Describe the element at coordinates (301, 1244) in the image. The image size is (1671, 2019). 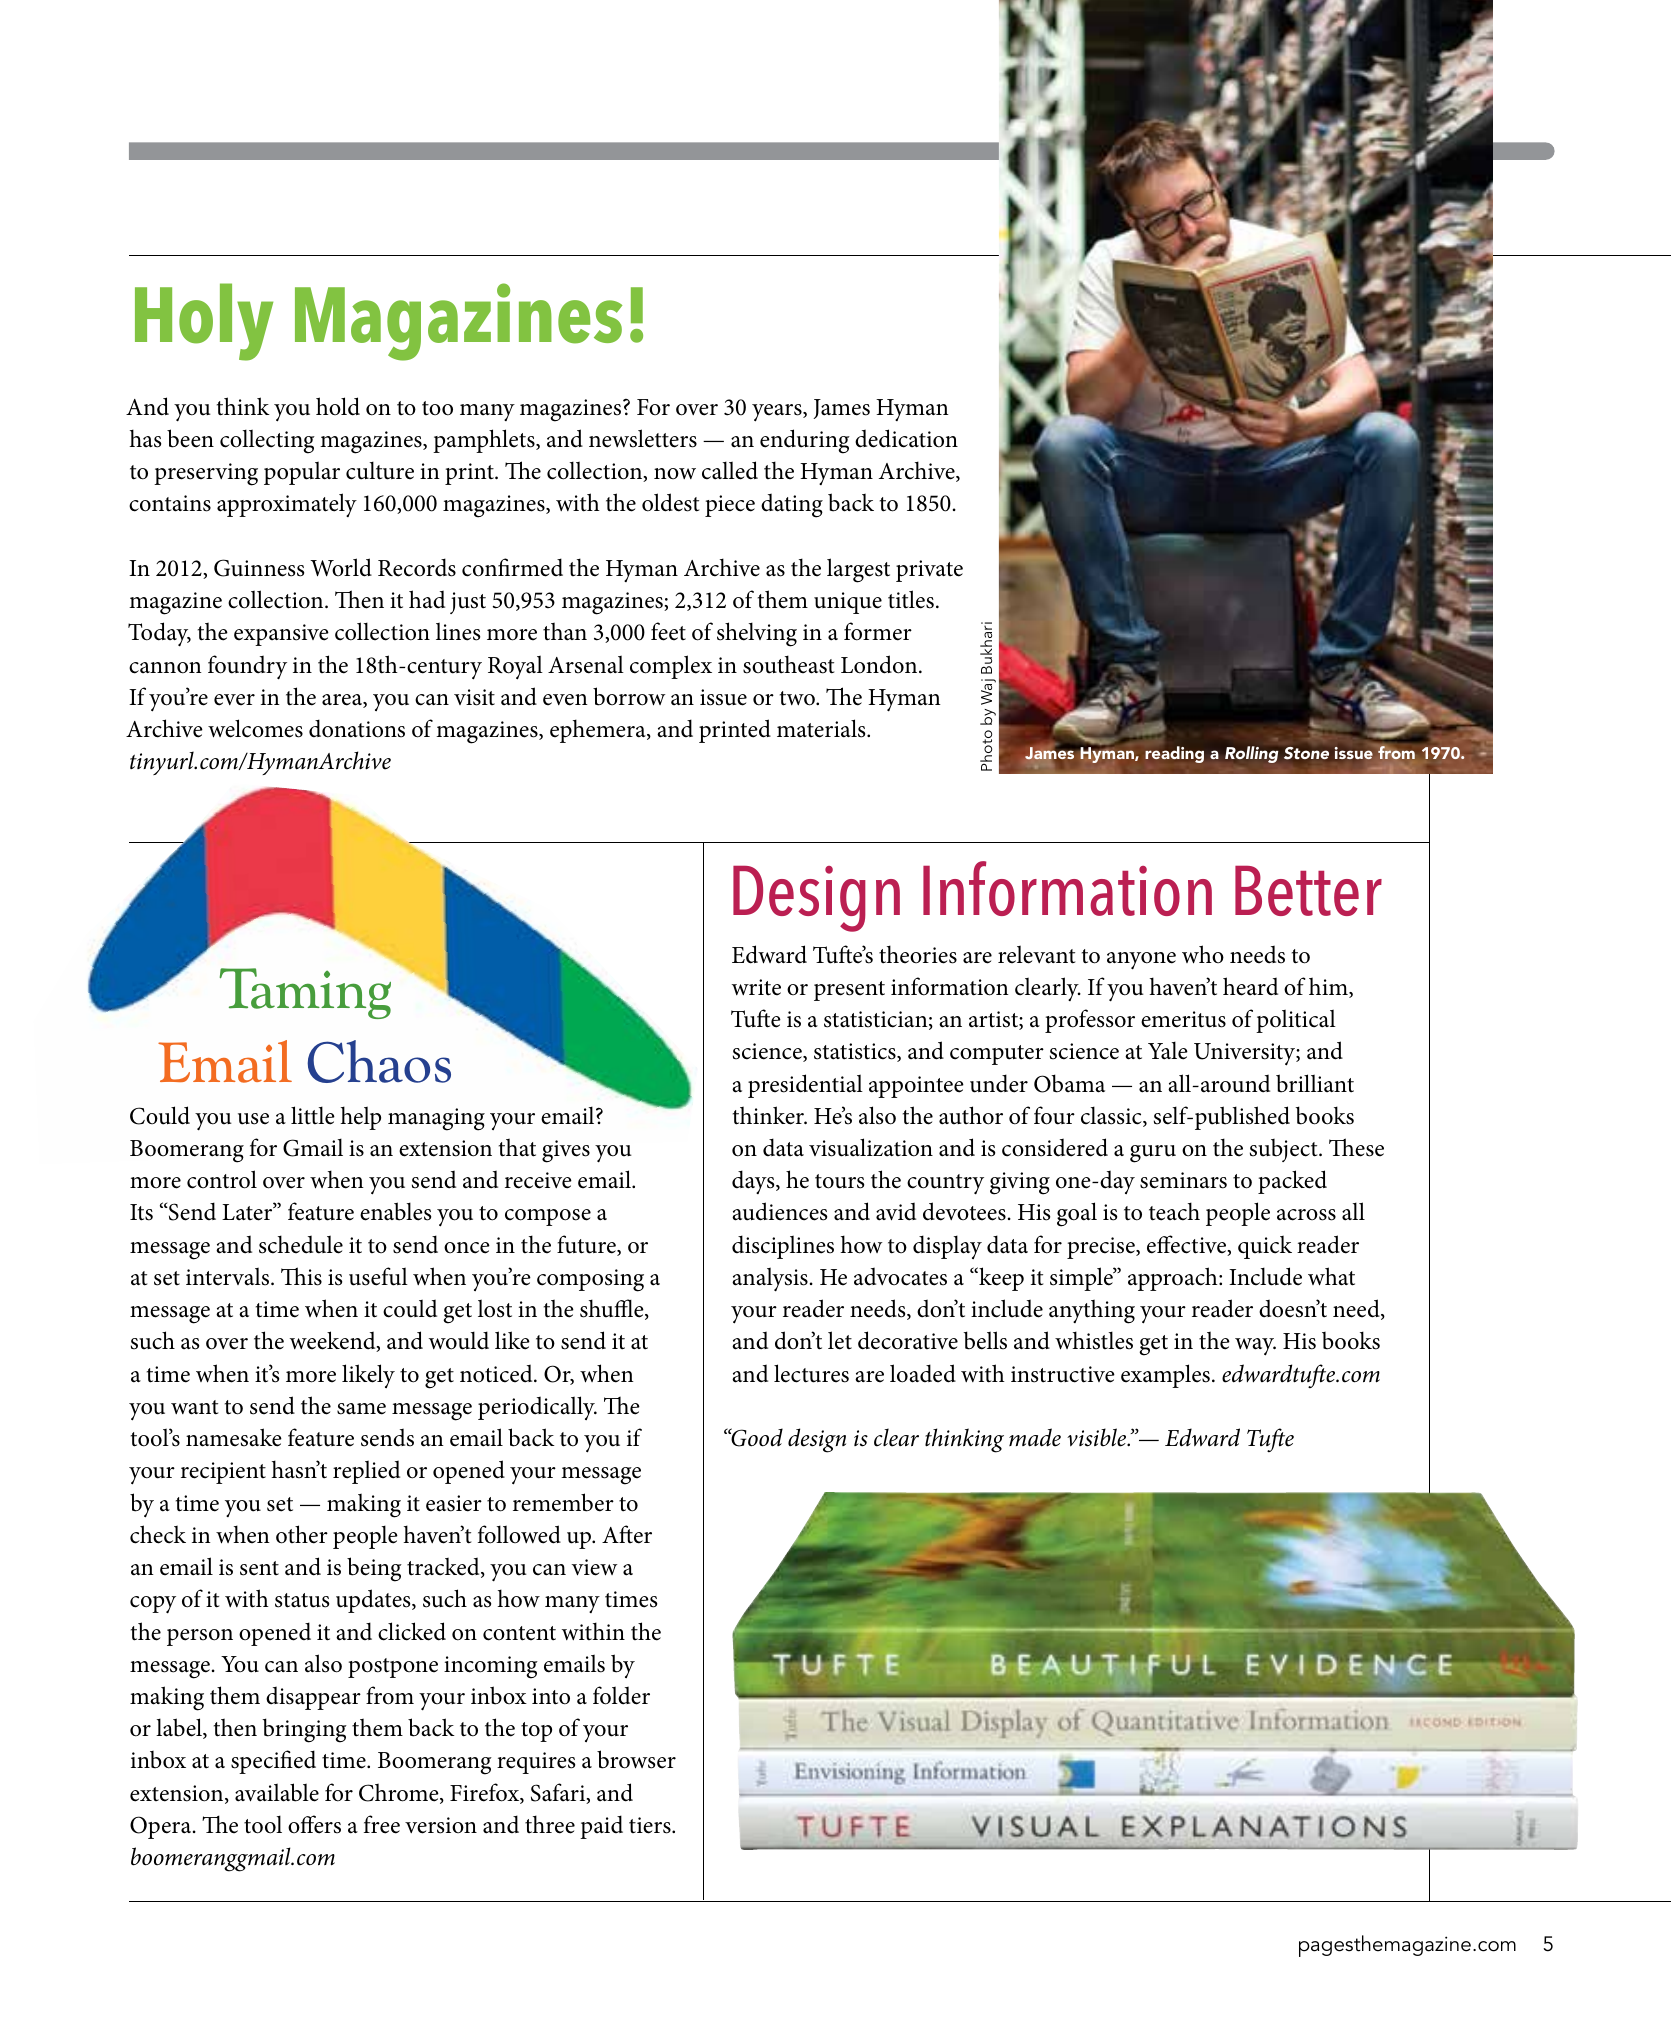
I see `schedule` at that location.
